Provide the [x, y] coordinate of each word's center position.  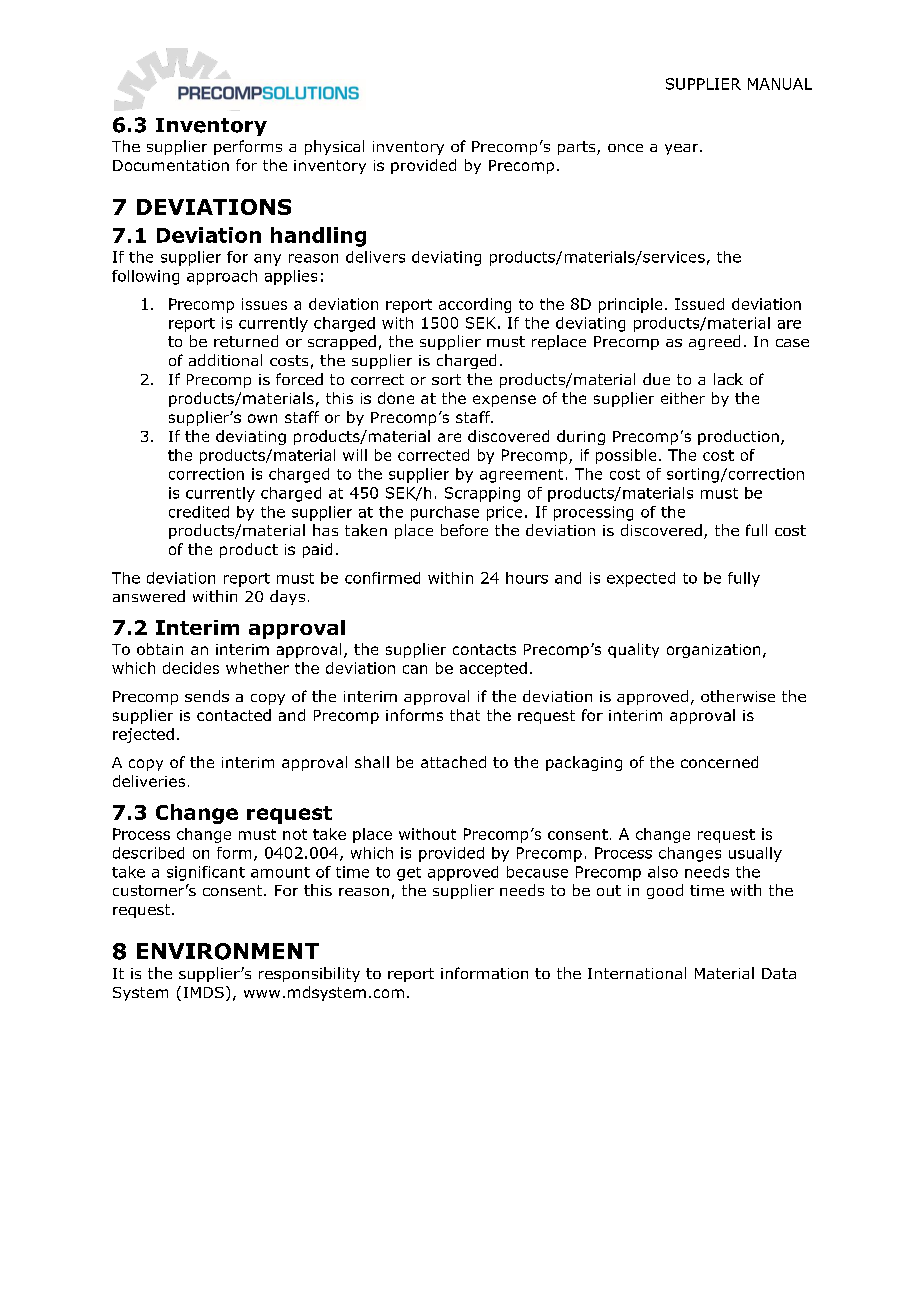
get [409, 874]
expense [504, 401]
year [683, 149]
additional [225, 360]
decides [191, 668]
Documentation [171, 165]
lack [728, 379]
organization [713, 651]
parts [578, 148]
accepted [493, 669]
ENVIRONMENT [228, 951]
